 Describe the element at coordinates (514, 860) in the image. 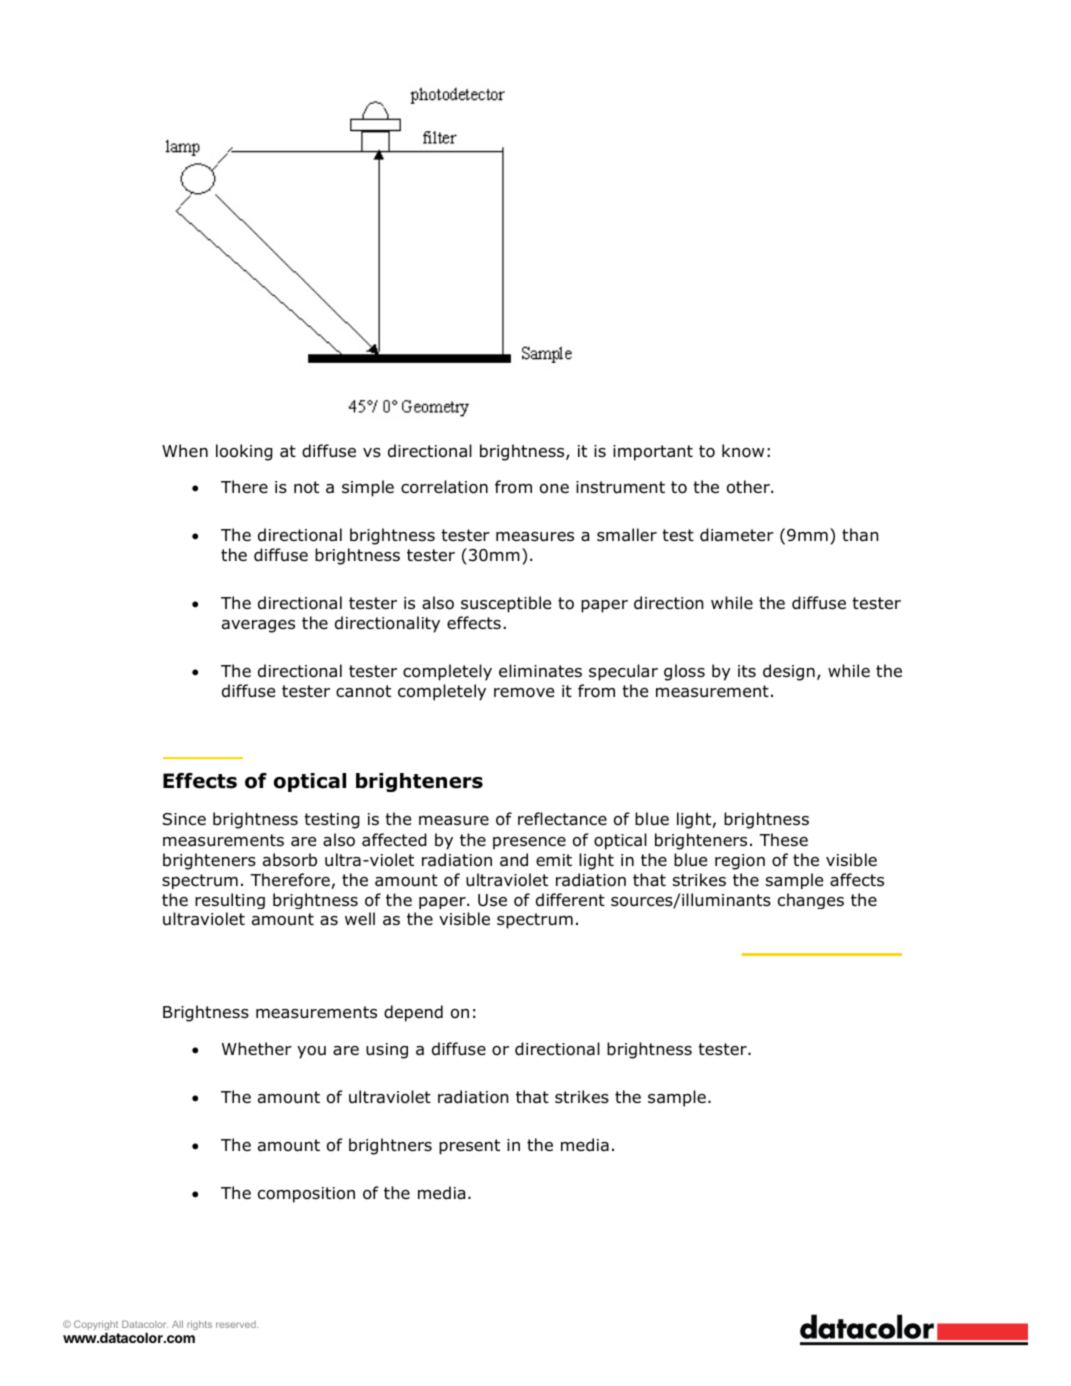

I see `and` at that location.
